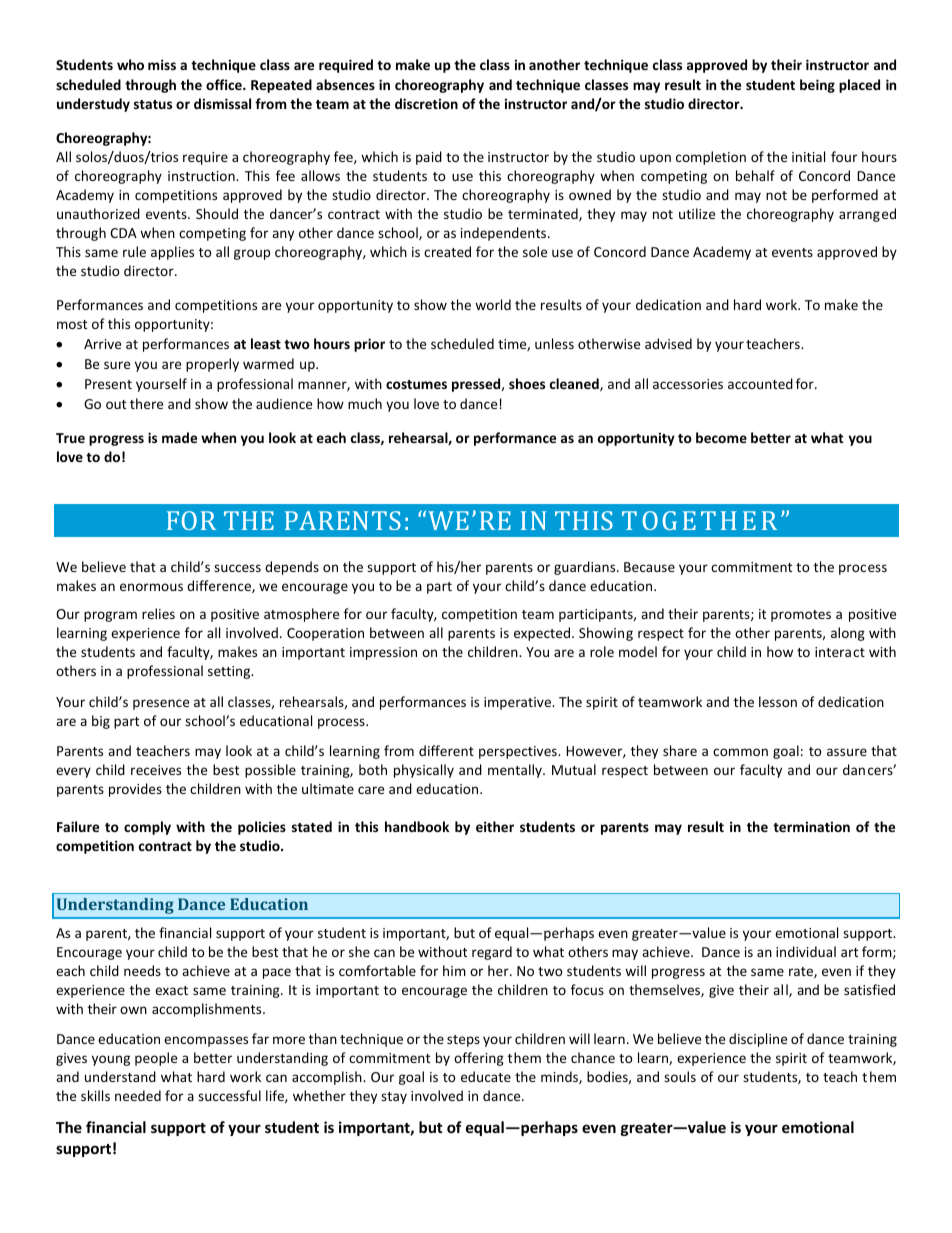 The width and height of the image is (952, 1233). Describe the element at coordinates (426, 103) in the image. I see `discretion` at that location.
